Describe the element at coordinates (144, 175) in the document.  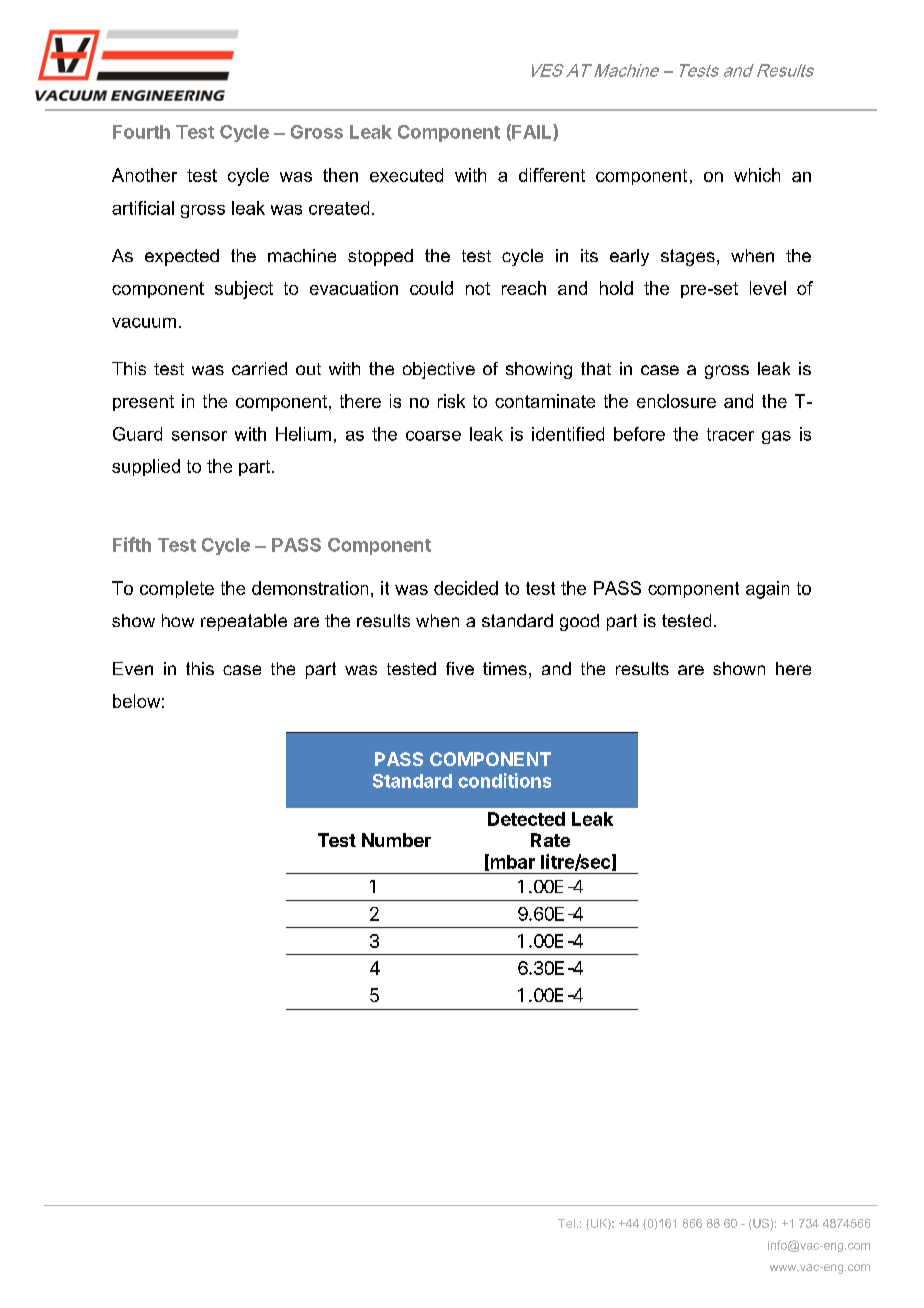
I see `Another` at that location.
